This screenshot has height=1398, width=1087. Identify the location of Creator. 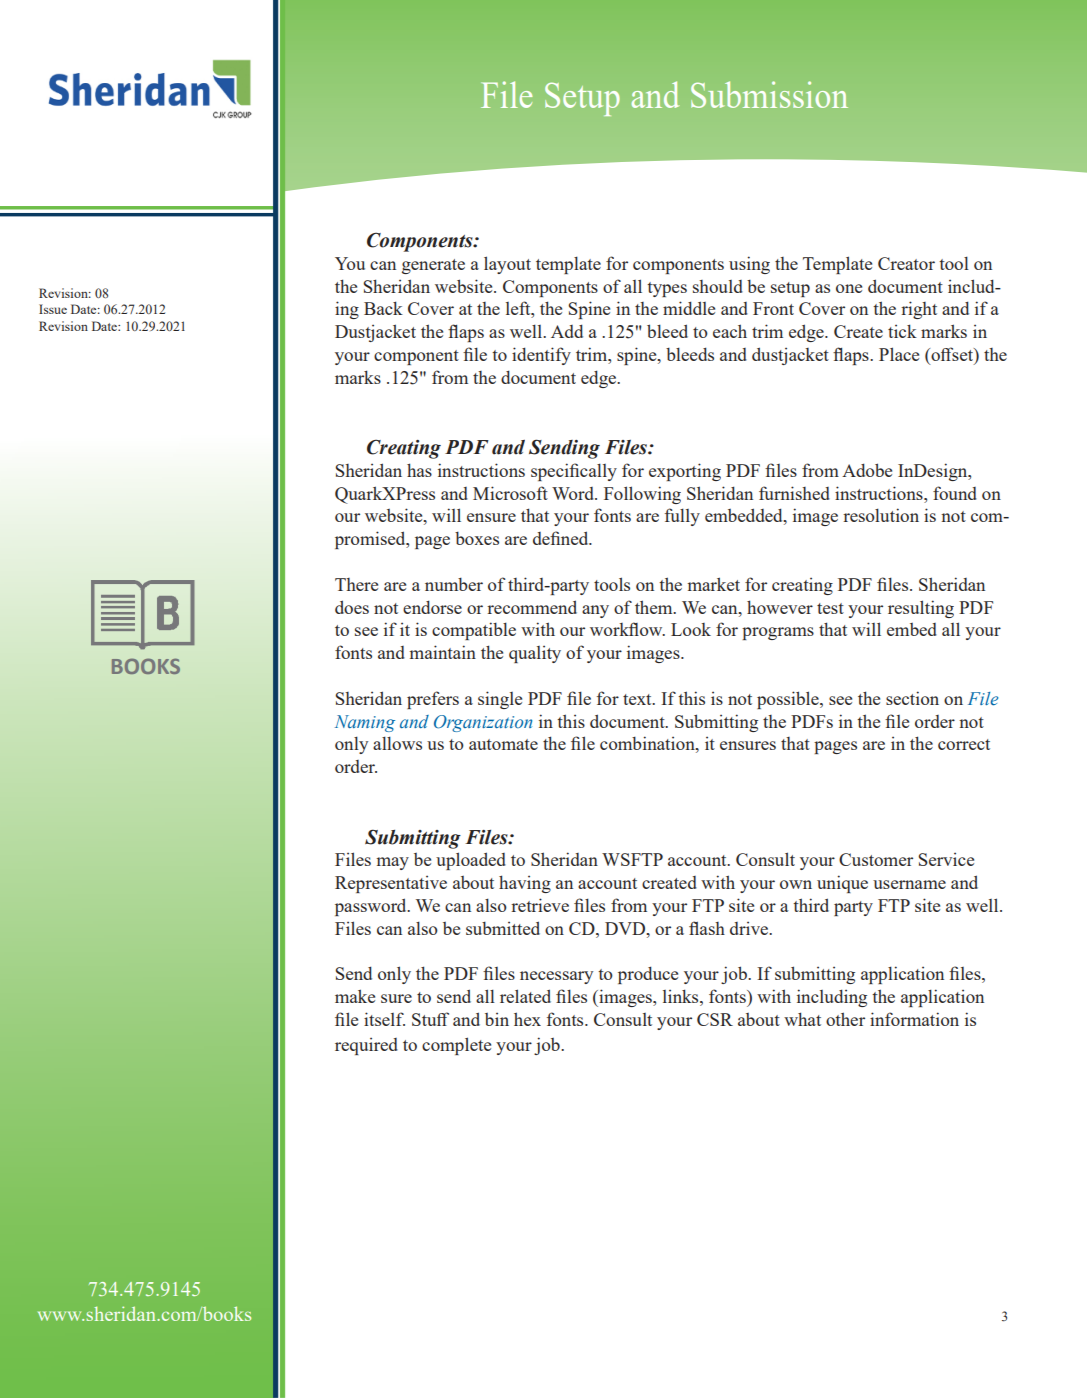
(906, 263).
